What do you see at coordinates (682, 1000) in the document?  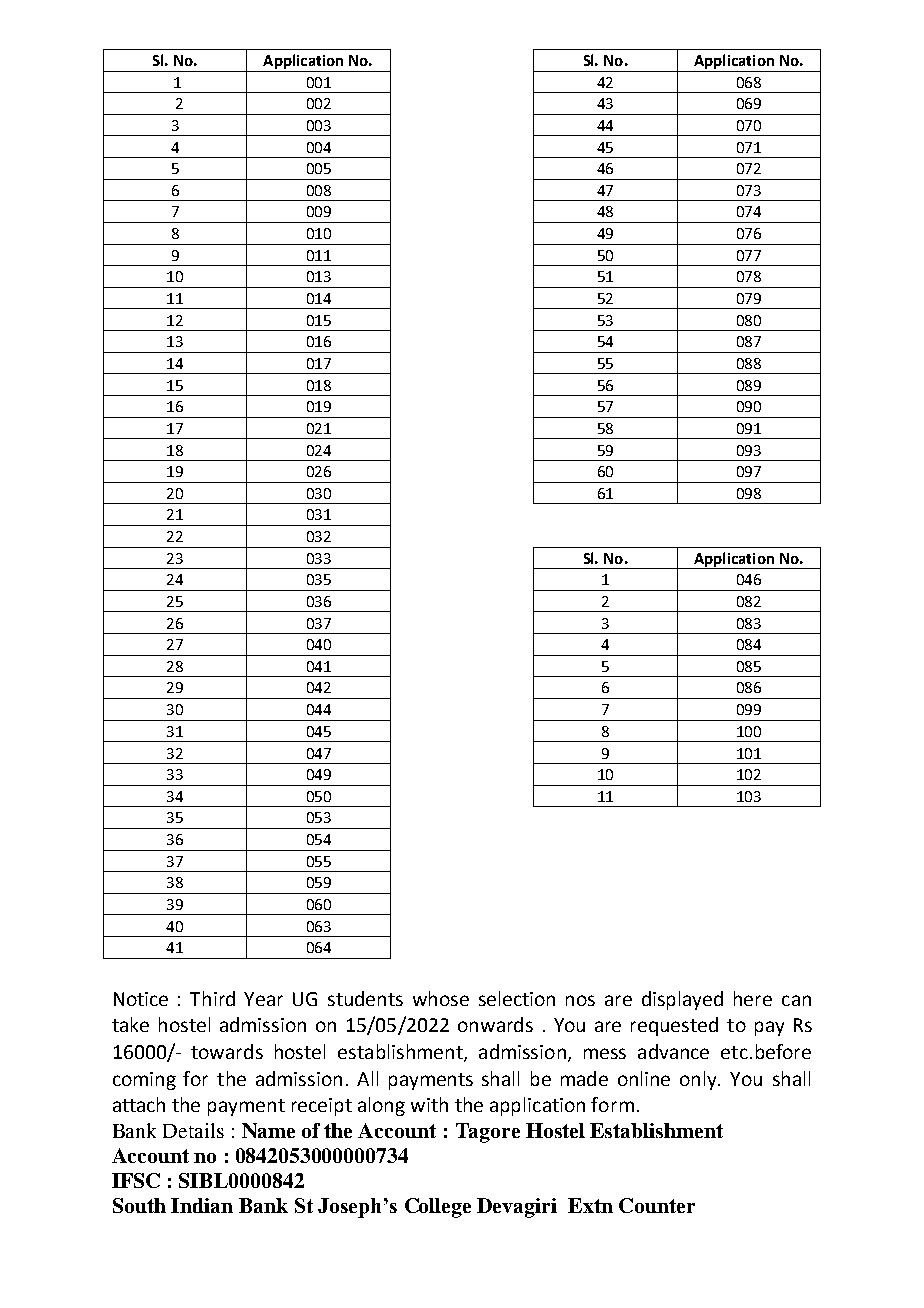 I see `displayed` at bounding box center [682, 1000].
